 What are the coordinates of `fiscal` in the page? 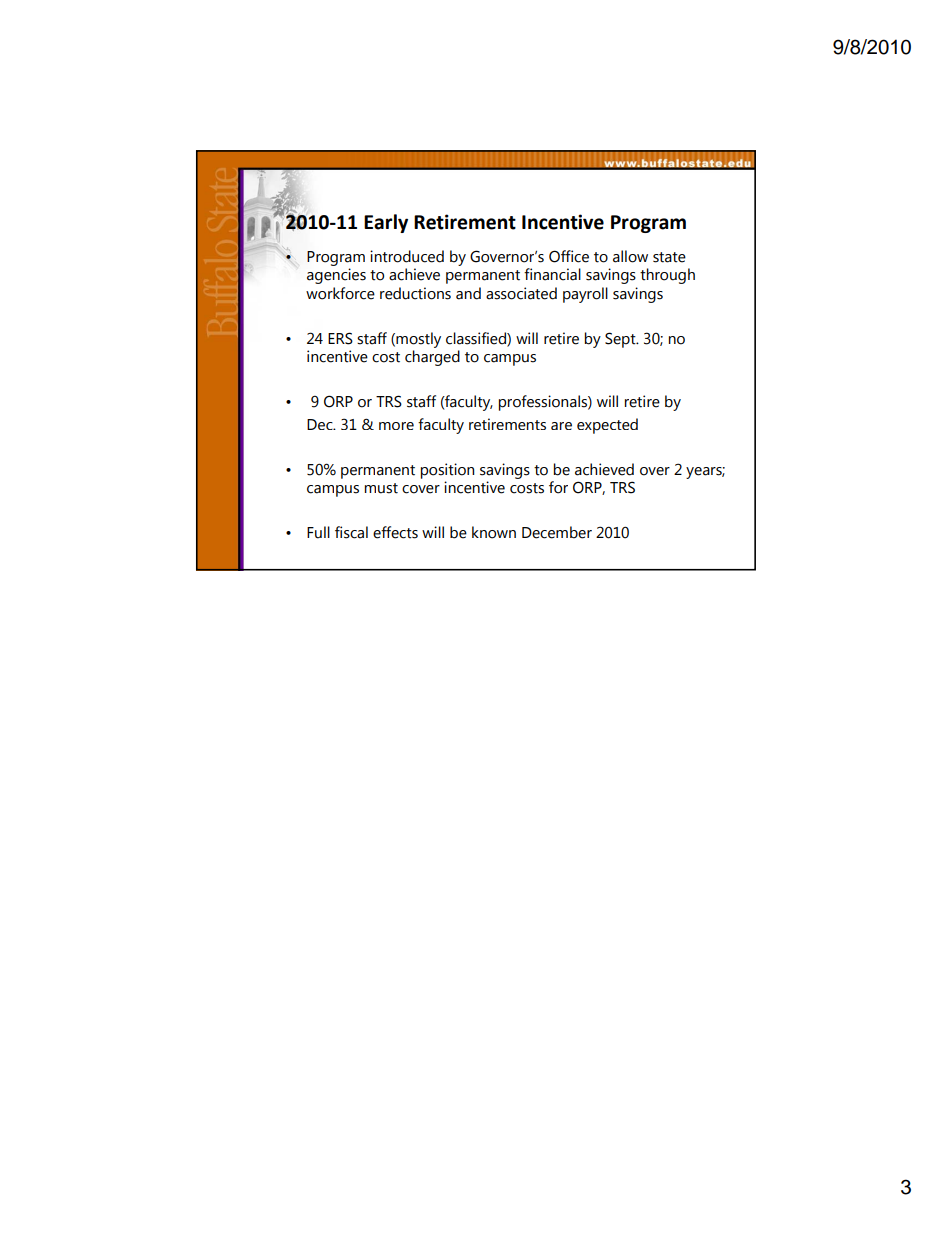 It's located at (351, 532).
